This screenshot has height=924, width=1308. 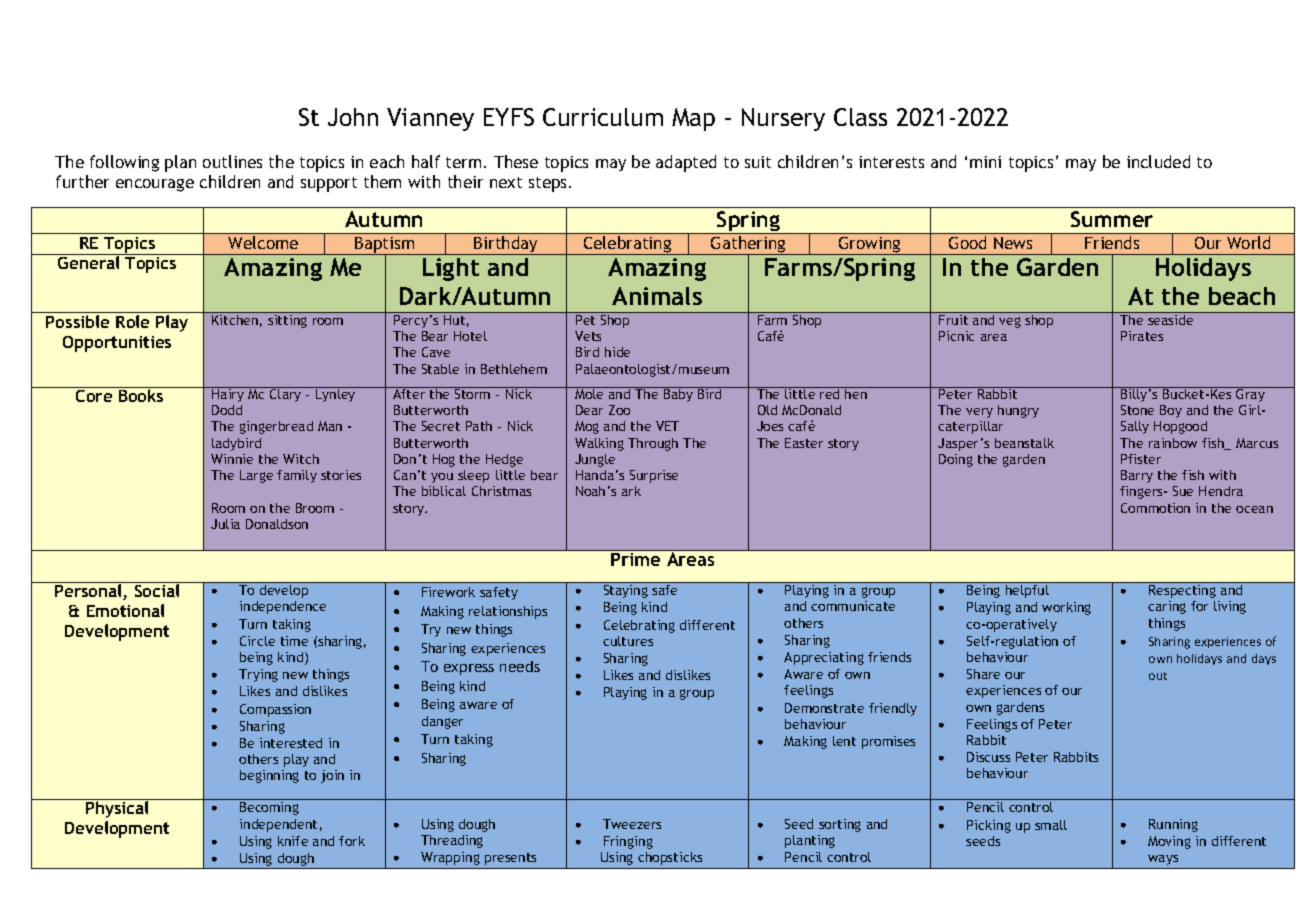 I want to click on Map, so click(x=693, y=119).
